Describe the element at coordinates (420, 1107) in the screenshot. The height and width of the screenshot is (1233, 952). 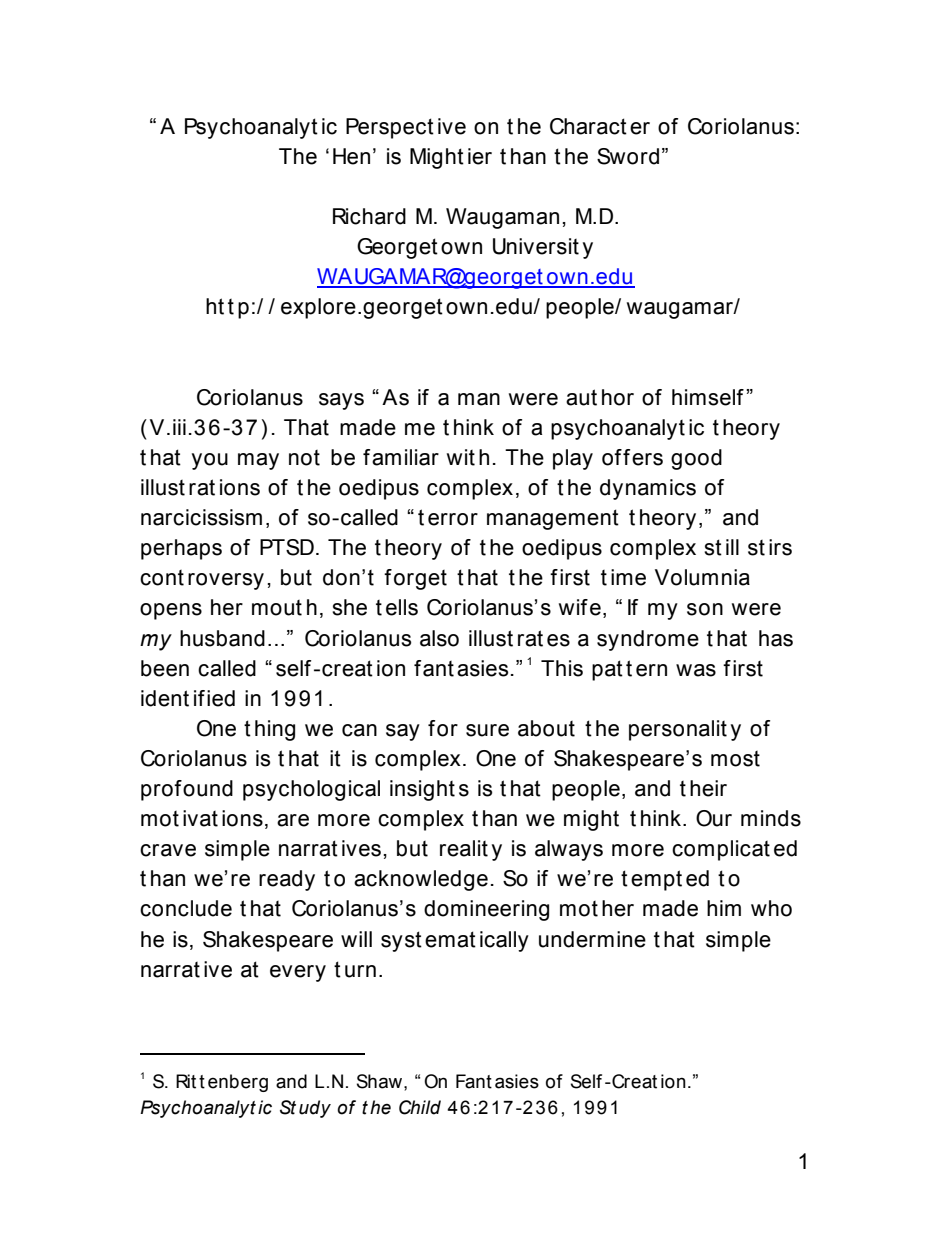
I see `Child` at that location.
